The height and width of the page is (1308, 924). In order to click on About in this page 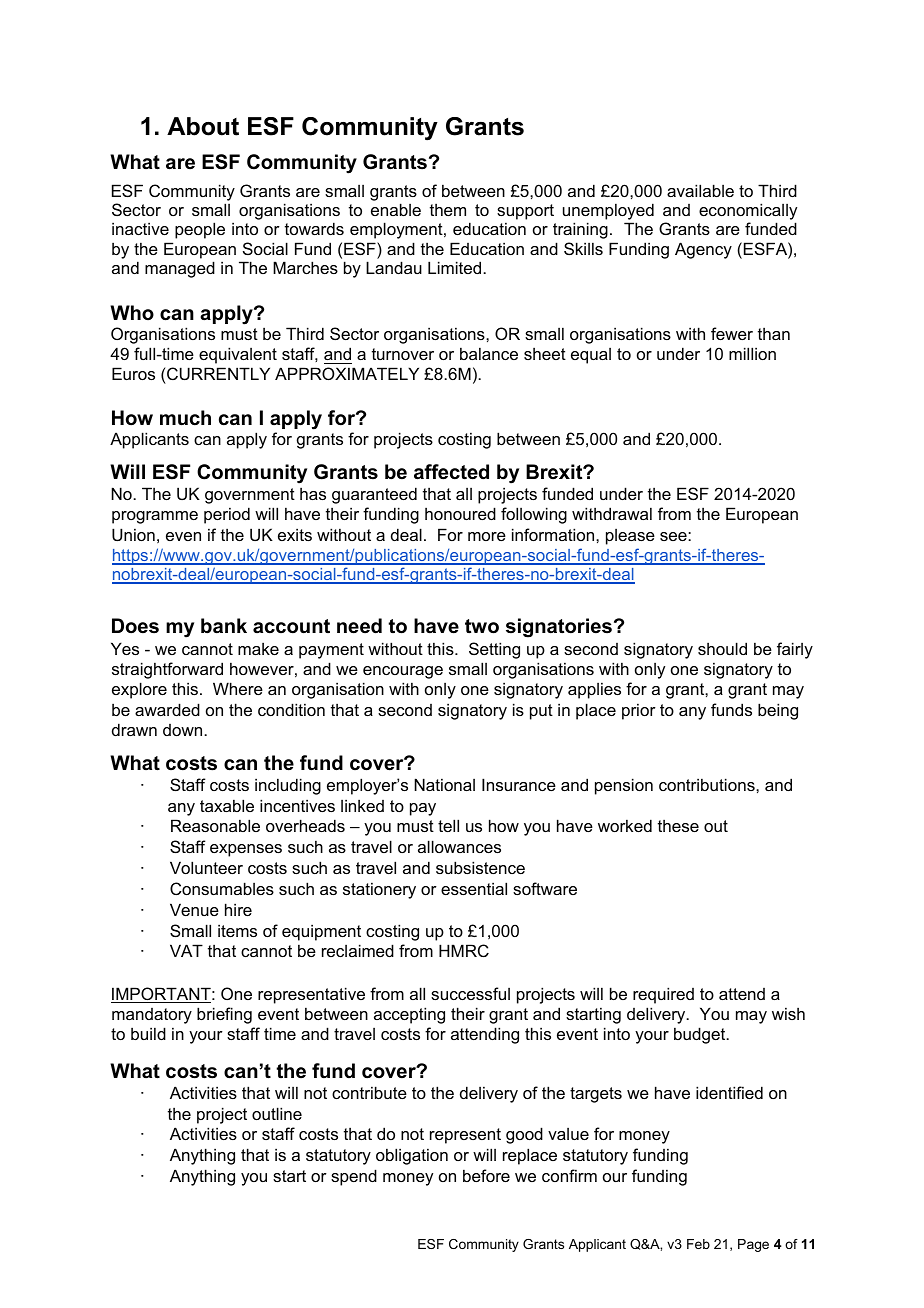, I will do `click(203, 126)`.
